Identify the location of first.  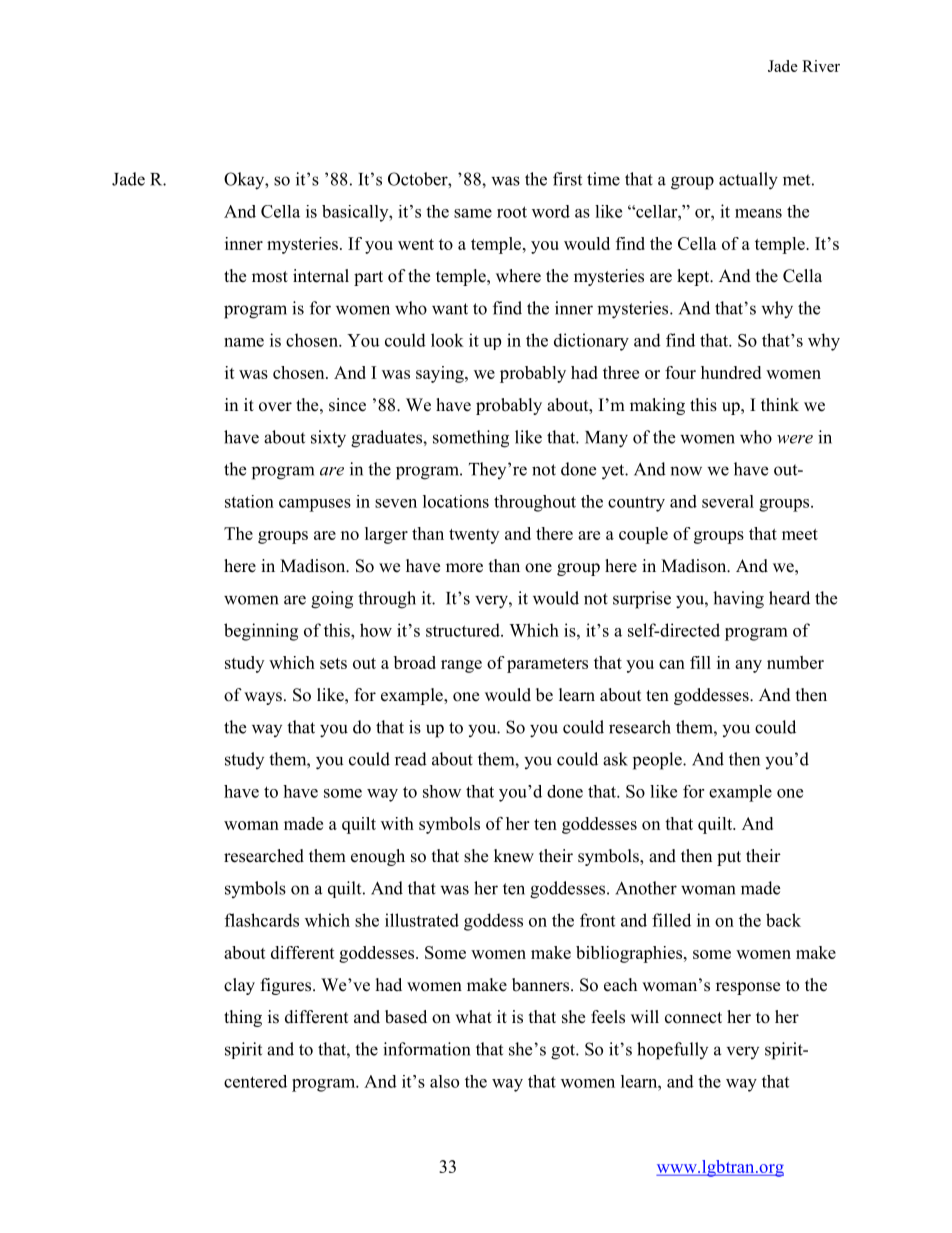
(567, 179).
